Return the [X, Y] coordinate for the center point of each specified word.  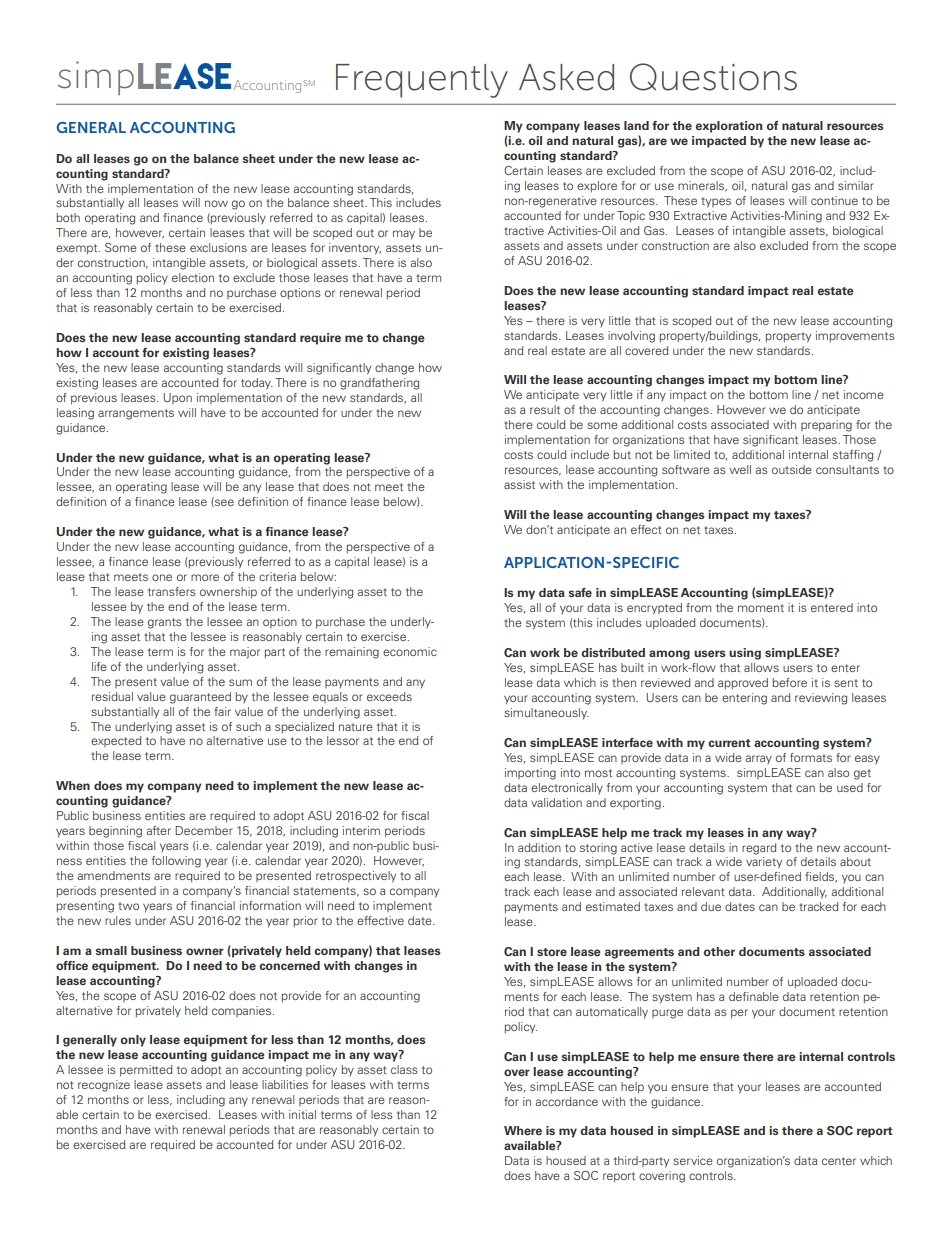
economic [410, 651]
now [216, 203]
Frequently [422, 81]
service [693, 1160]
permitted [146, 1071]
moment [761, 608]
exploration [729, 127]
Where [523, 1130]
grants [165, 623]
